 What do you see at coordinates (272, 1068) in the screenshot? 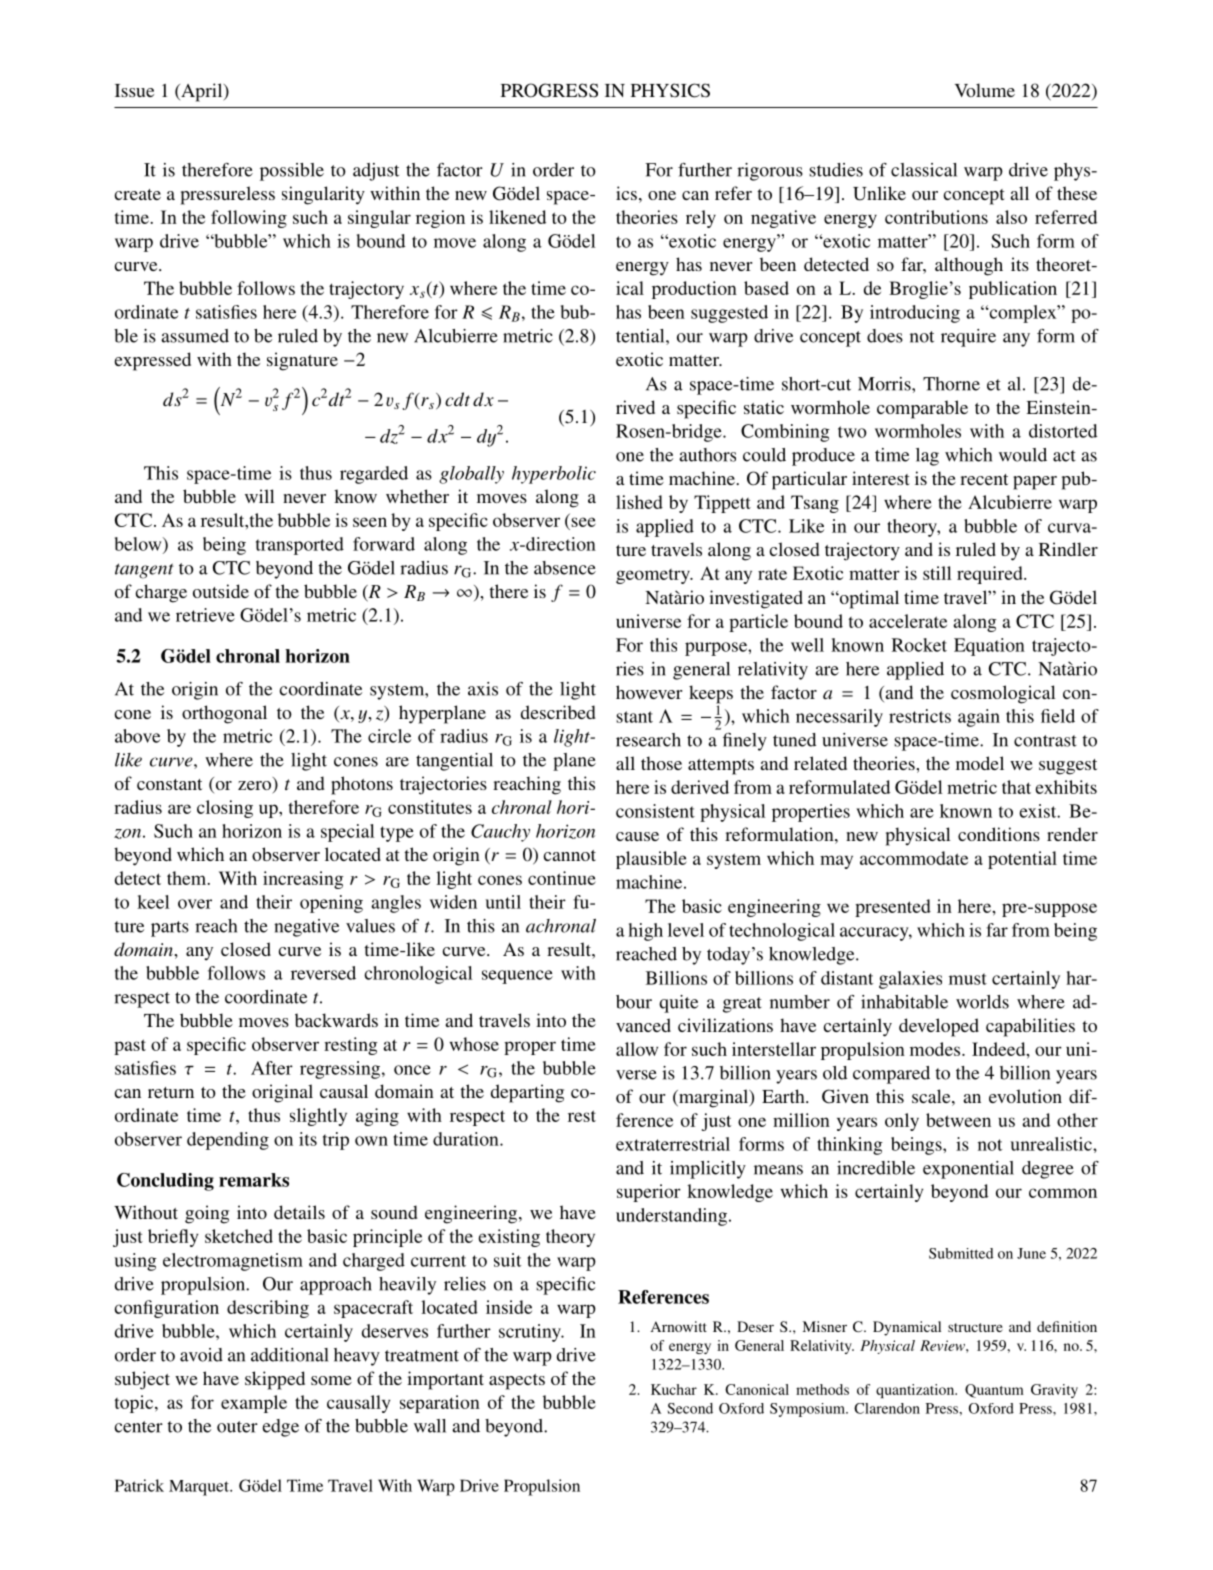
I see `After` at bounding box center [272, 1068].
